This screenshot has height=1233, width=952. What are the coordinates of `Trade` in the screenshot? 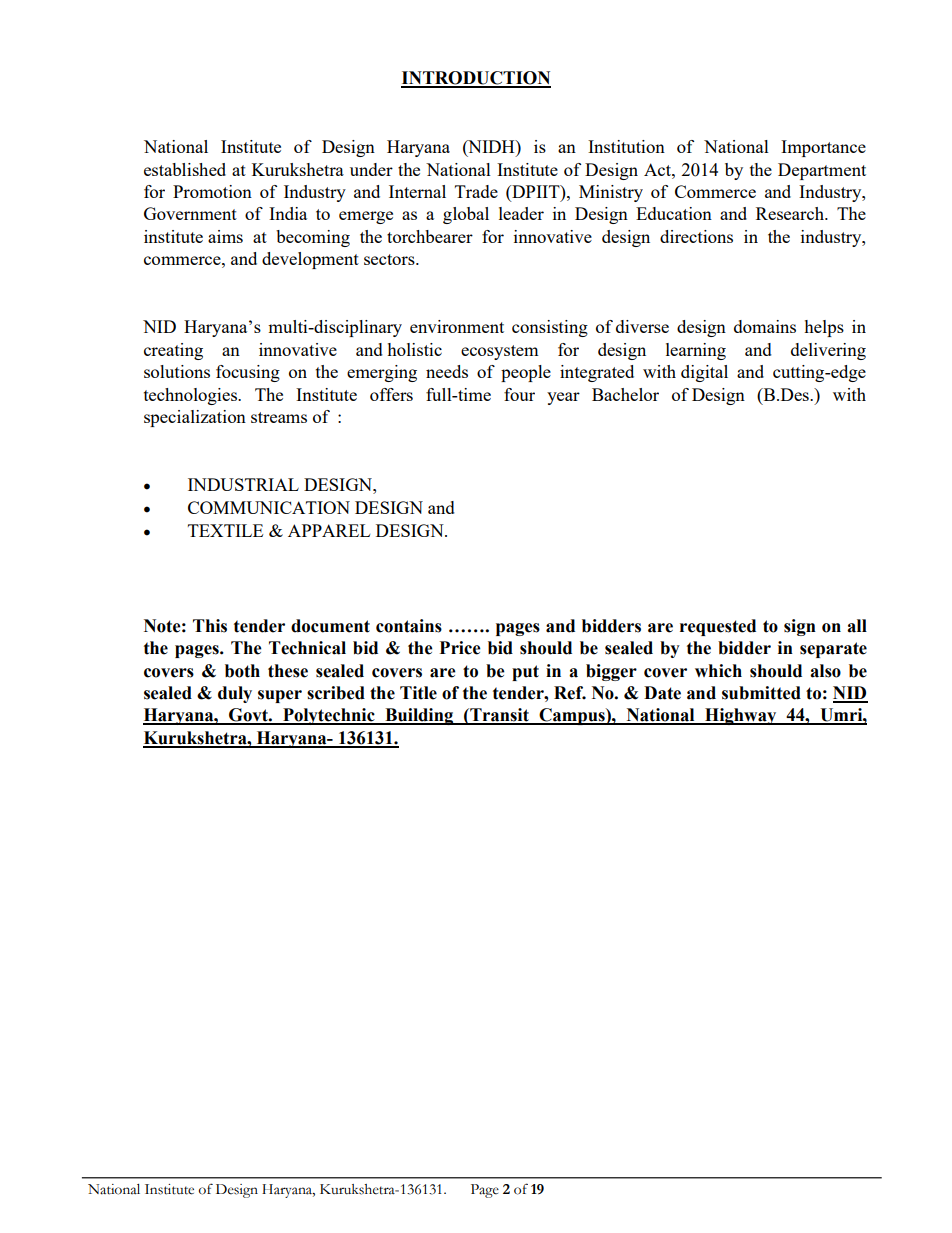 It's located at (476, 191).
